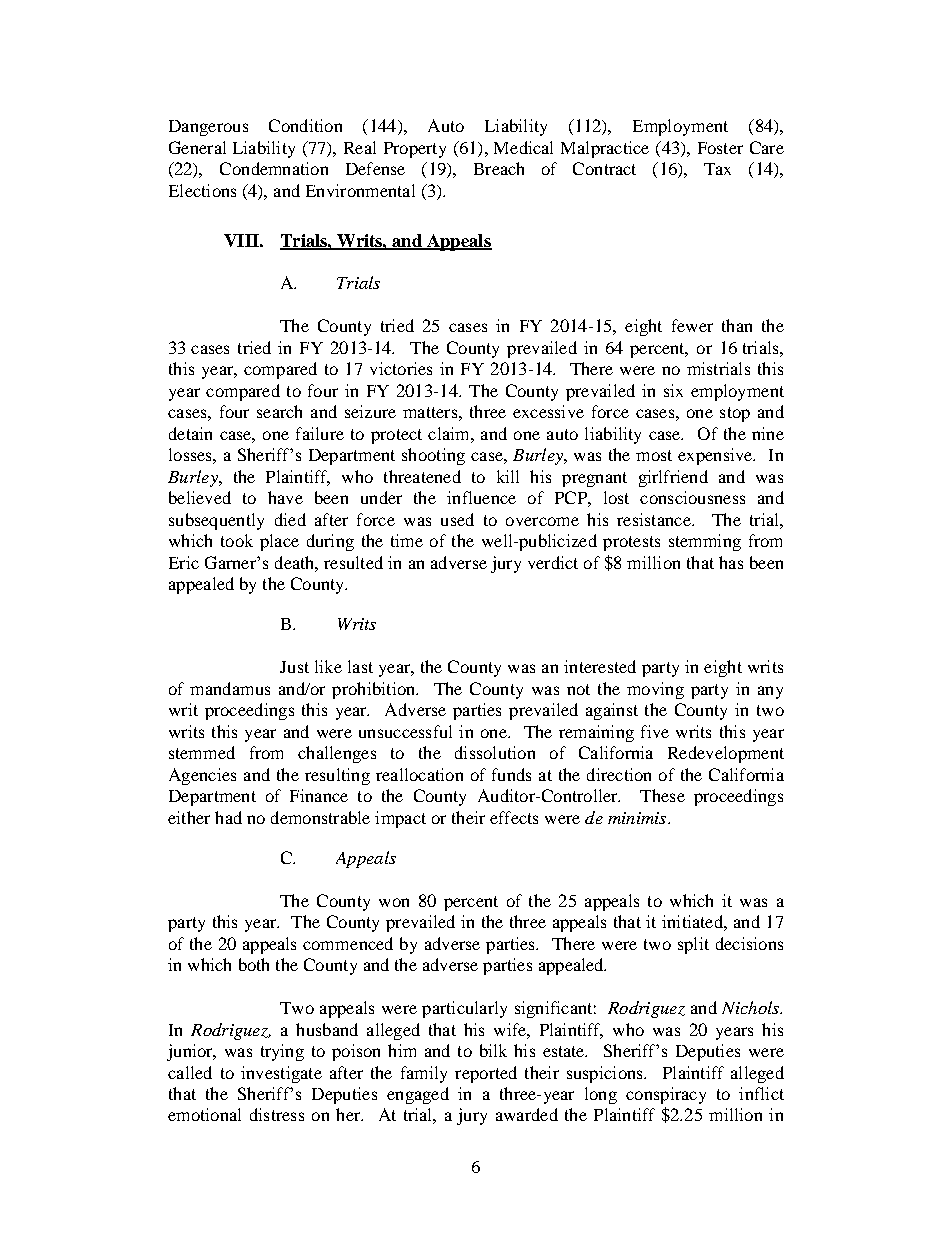  What do you see at coordinates (720, 148) in the screenshot?
I see `Foster` at bounding box center [720, 148].
